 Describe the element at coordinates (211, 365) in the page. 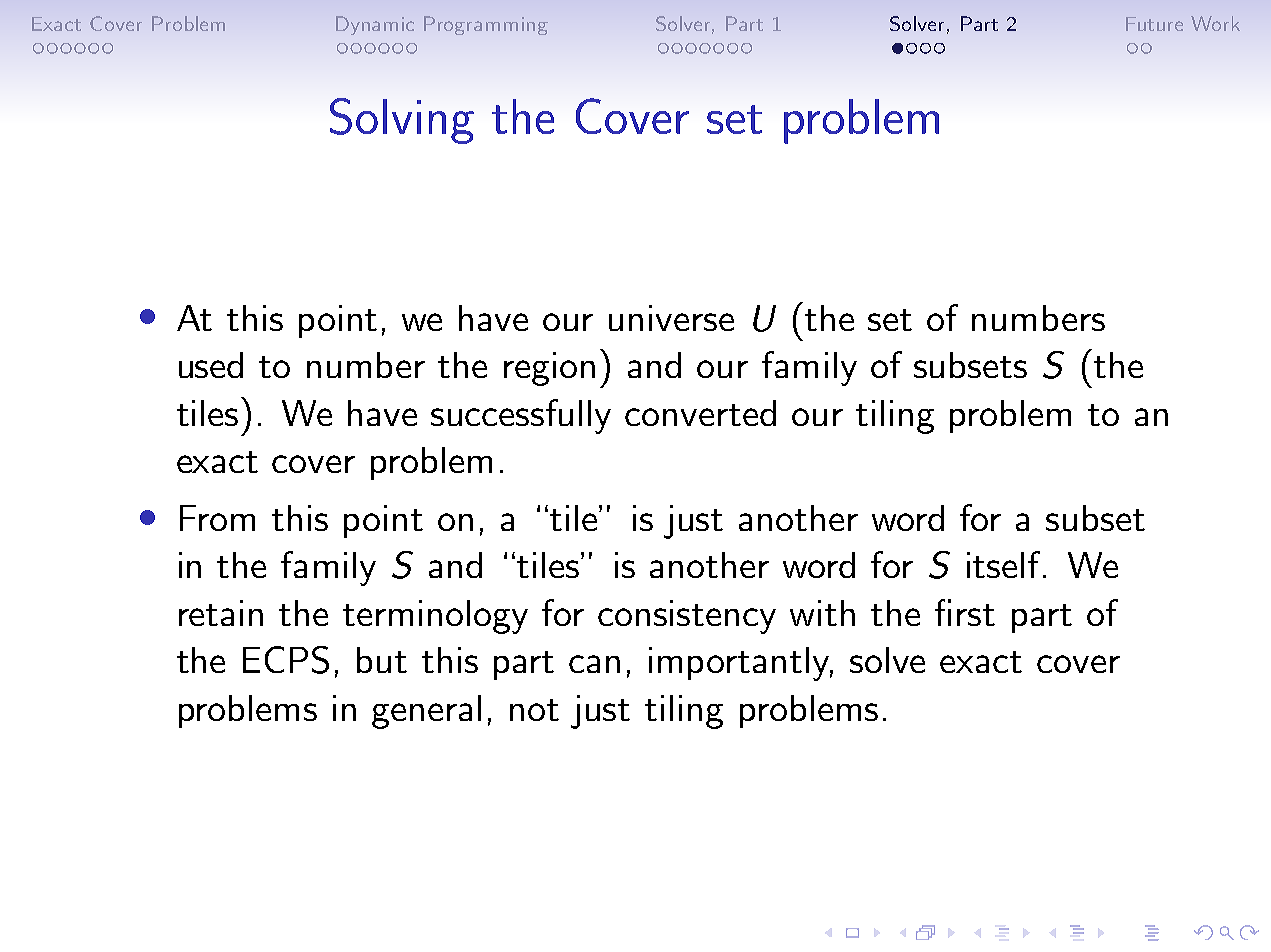

I see `used` at that location.
